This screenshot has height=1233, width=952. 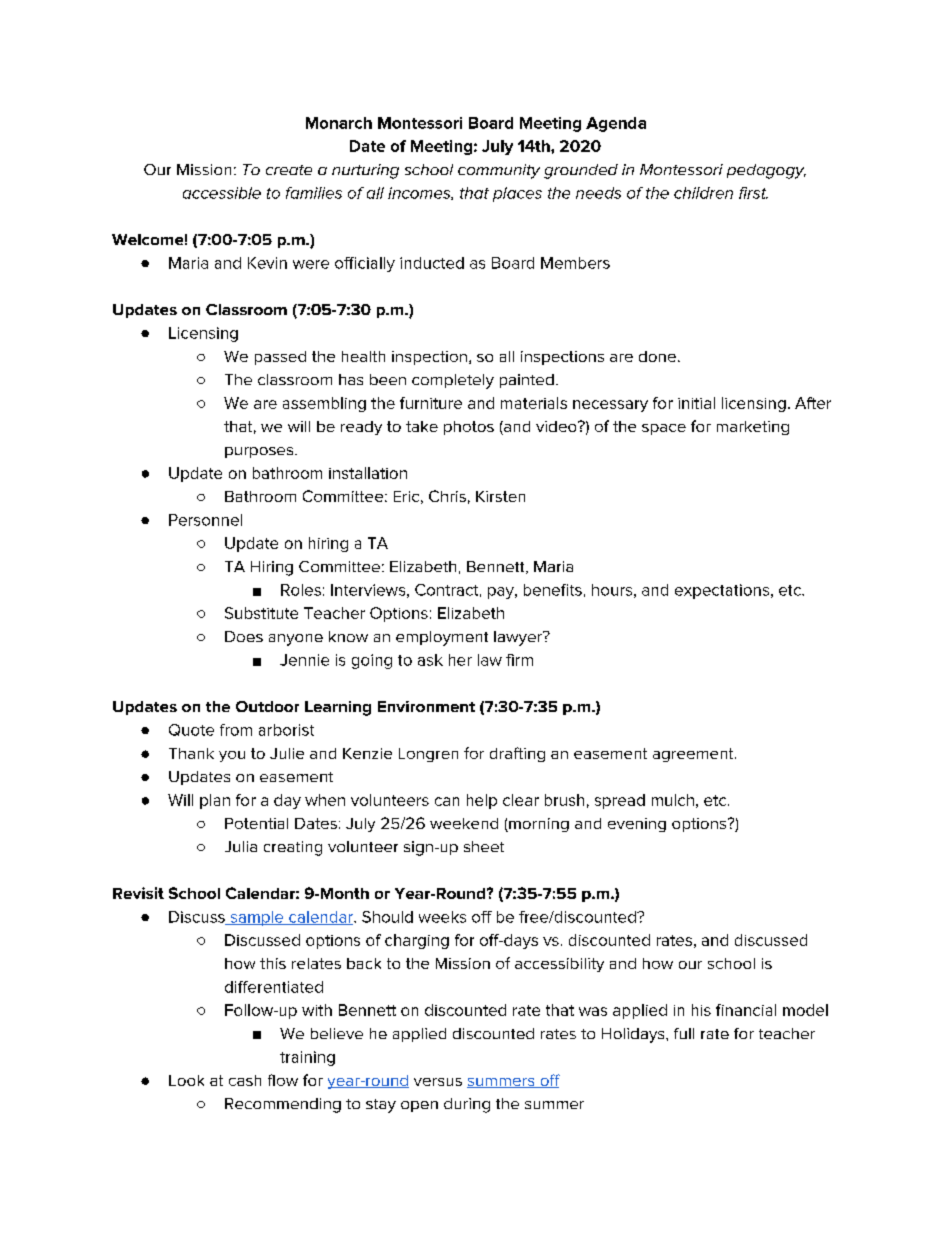 What do you see at coordinates (694, 755) in the screenshot?
I see `agreement` at bounding box center [694, 755].
